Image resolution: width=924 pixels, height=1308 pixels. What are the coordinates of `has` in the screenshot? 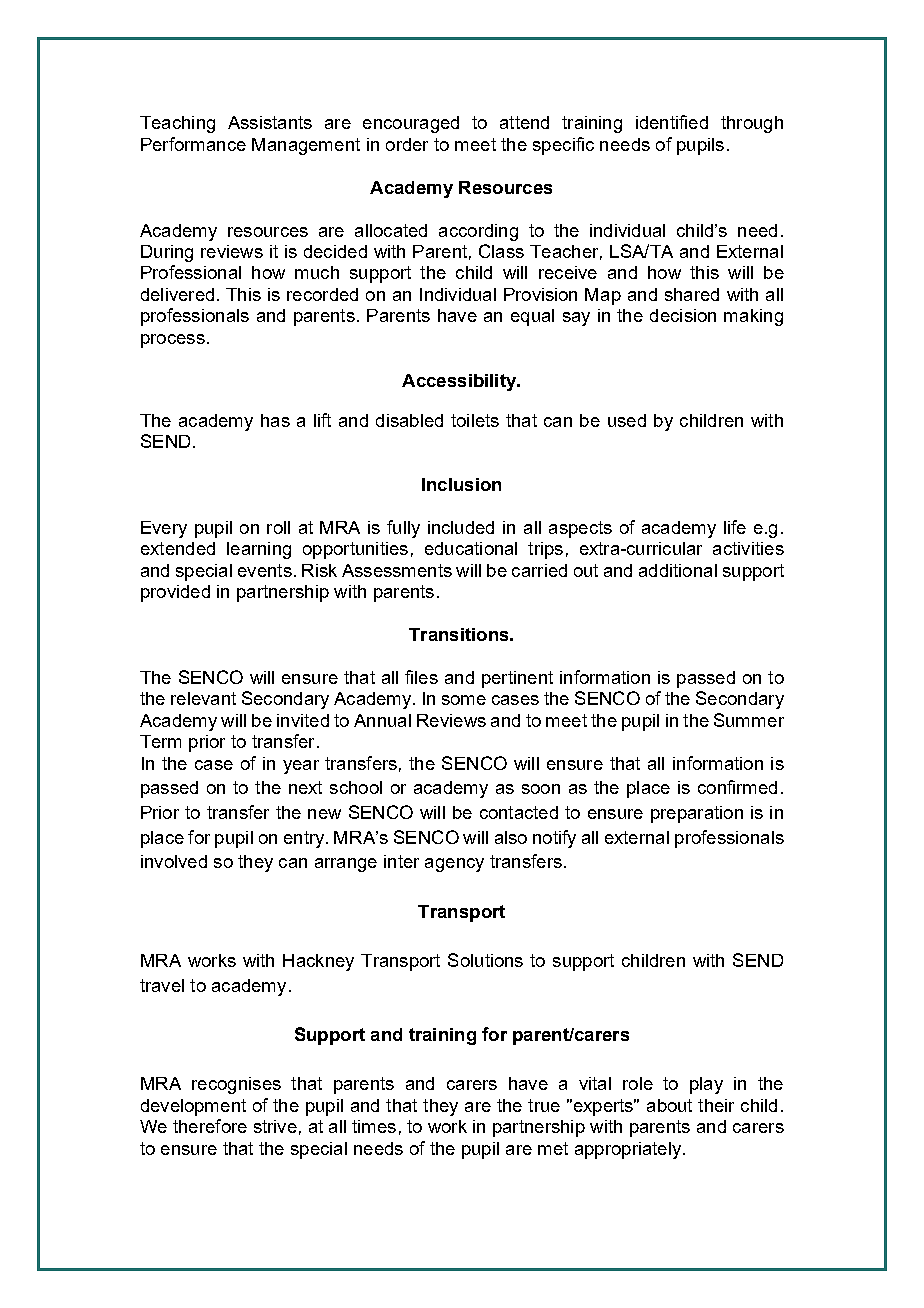 It's located at (275, 420).
